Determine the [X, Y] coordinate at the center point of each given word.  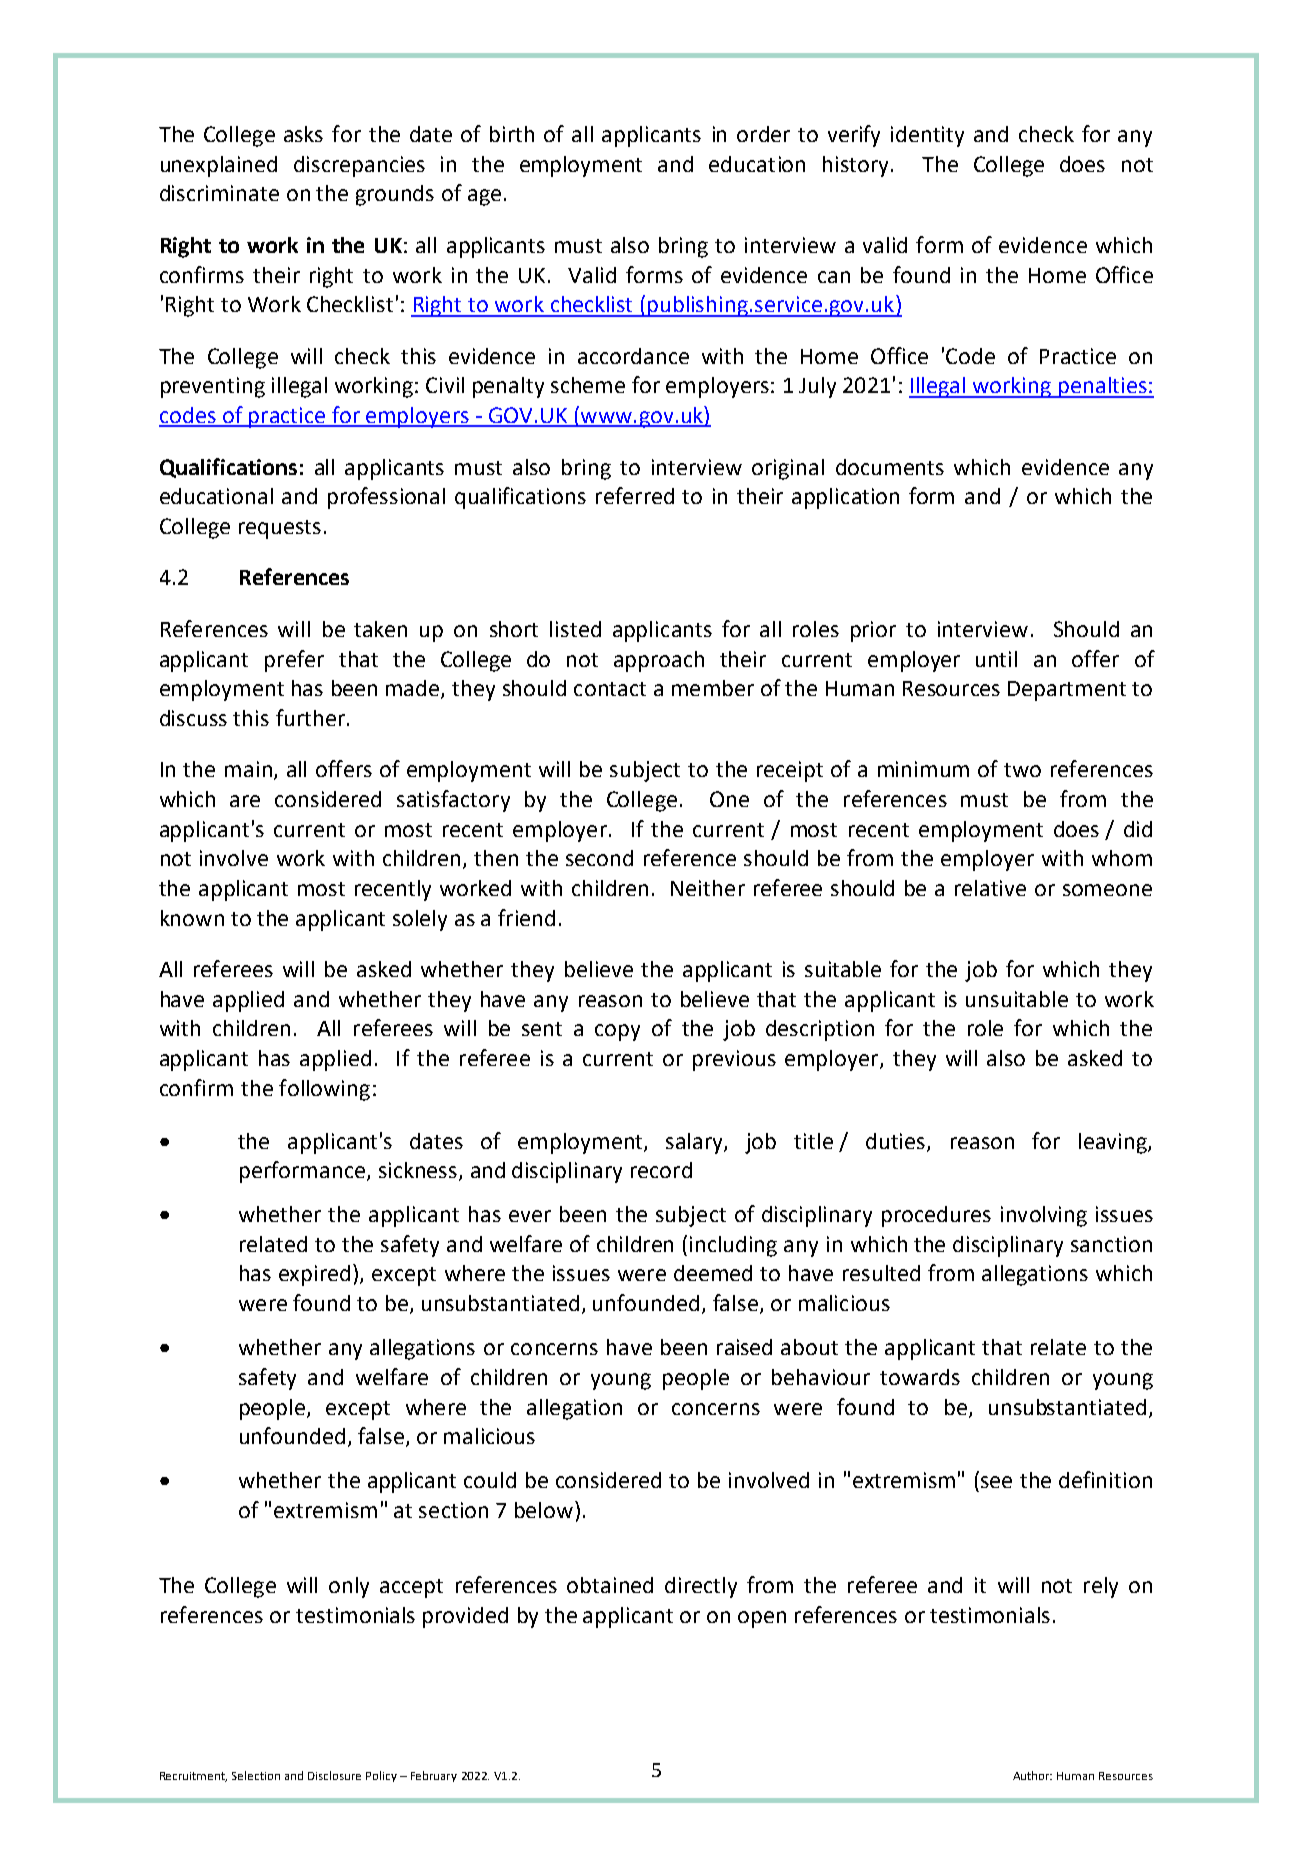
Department [1067, 691]
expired [314, 1275]
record [661, 1170]
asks [303, 134]
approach [659, 661]
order [763, 134]
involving [1044, 1216]
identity [927, 136]
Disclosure [334, 1775]
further [310, 717]
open [762, 1619]
